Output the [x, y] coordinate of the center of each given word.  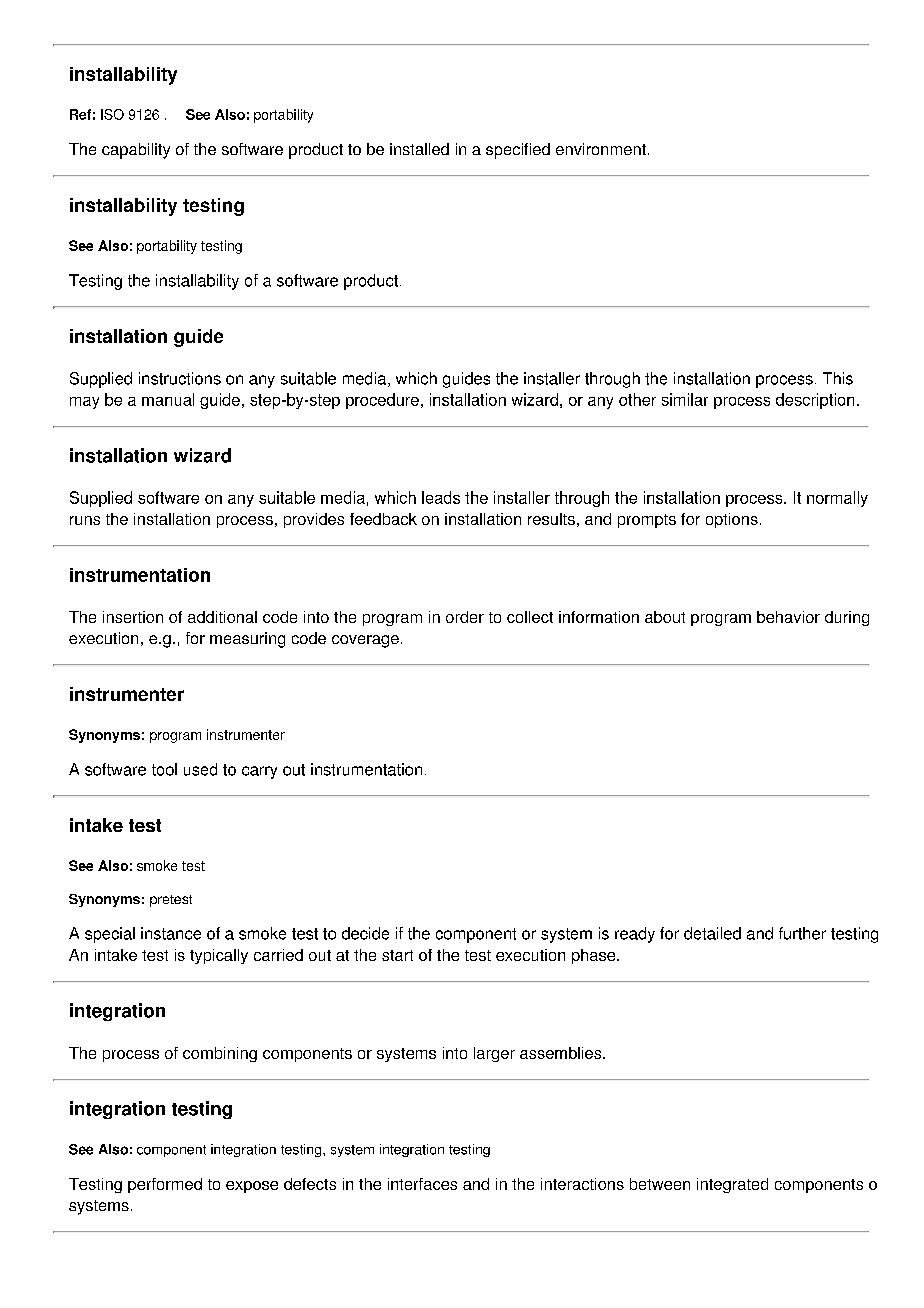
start [397, 955]
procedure [382, 401]
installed [419, 149]
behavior [788, 617]
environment [601, 149]
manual [168, 399]
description [815, 401]
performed [165, 1185]
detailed [712, 933]
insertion [133, 617]
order [465, 617]
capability [136, 151]
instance [171, 933]
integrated [732, 1185]
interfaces [422, 1184]
